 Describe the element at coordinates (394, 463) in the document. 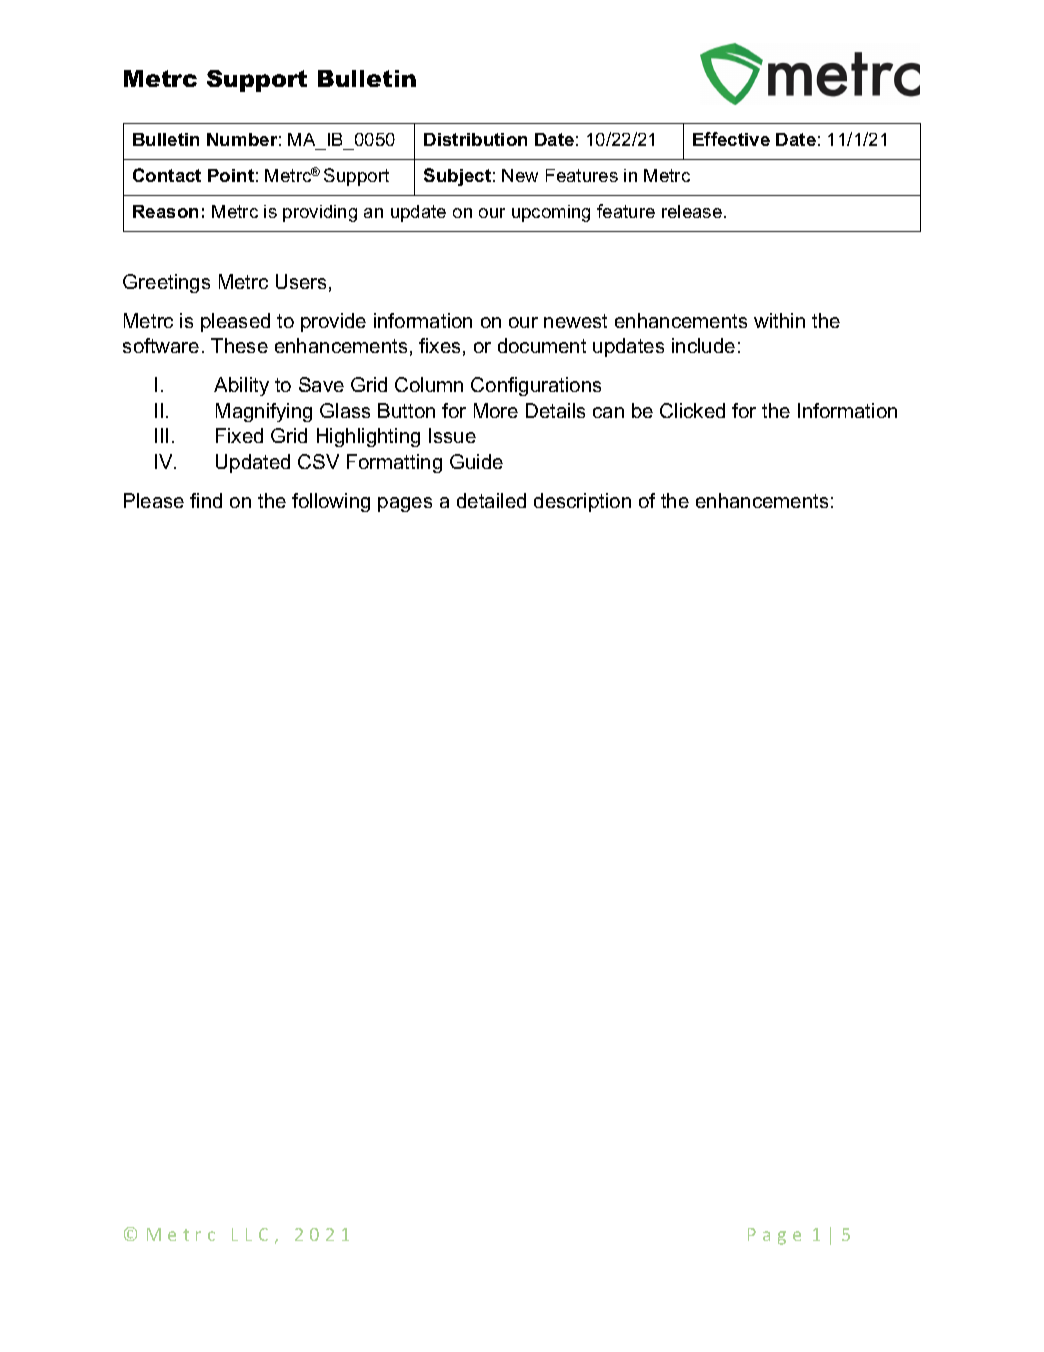

I see `Formatting` at that location.
